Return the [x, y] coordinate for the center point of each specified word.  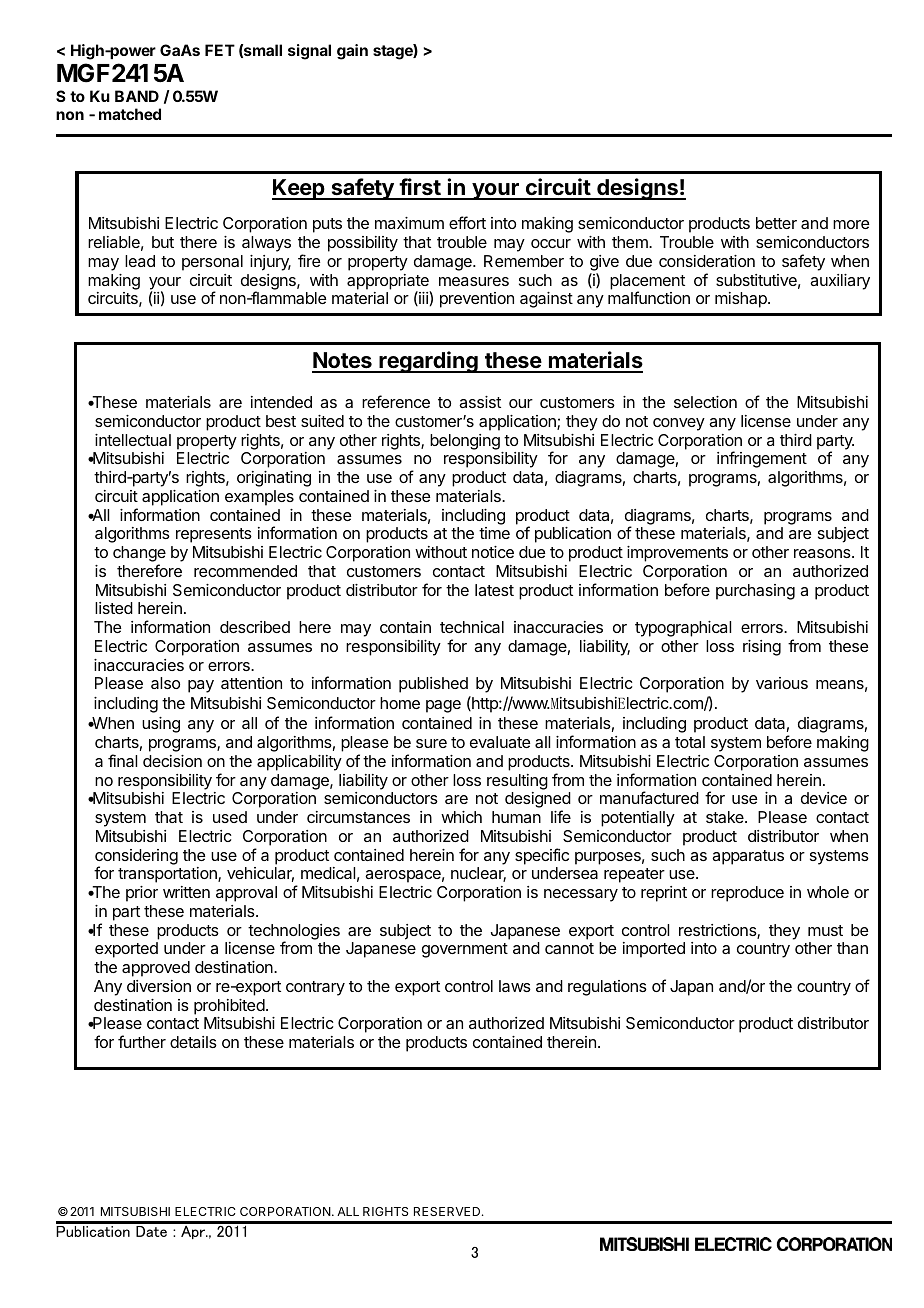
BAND [137, 96]
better [776, 223]
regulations [607, 988]
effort [467, 222]
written [186, 892]
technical [472, 627]
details [193, 1042]
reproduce [747, 894]
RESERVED [448, 1211]
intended [281, 402]
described [255, 627]
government [465, 950]
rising [762, 648]
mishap [742, 300]
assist [480, 402]
